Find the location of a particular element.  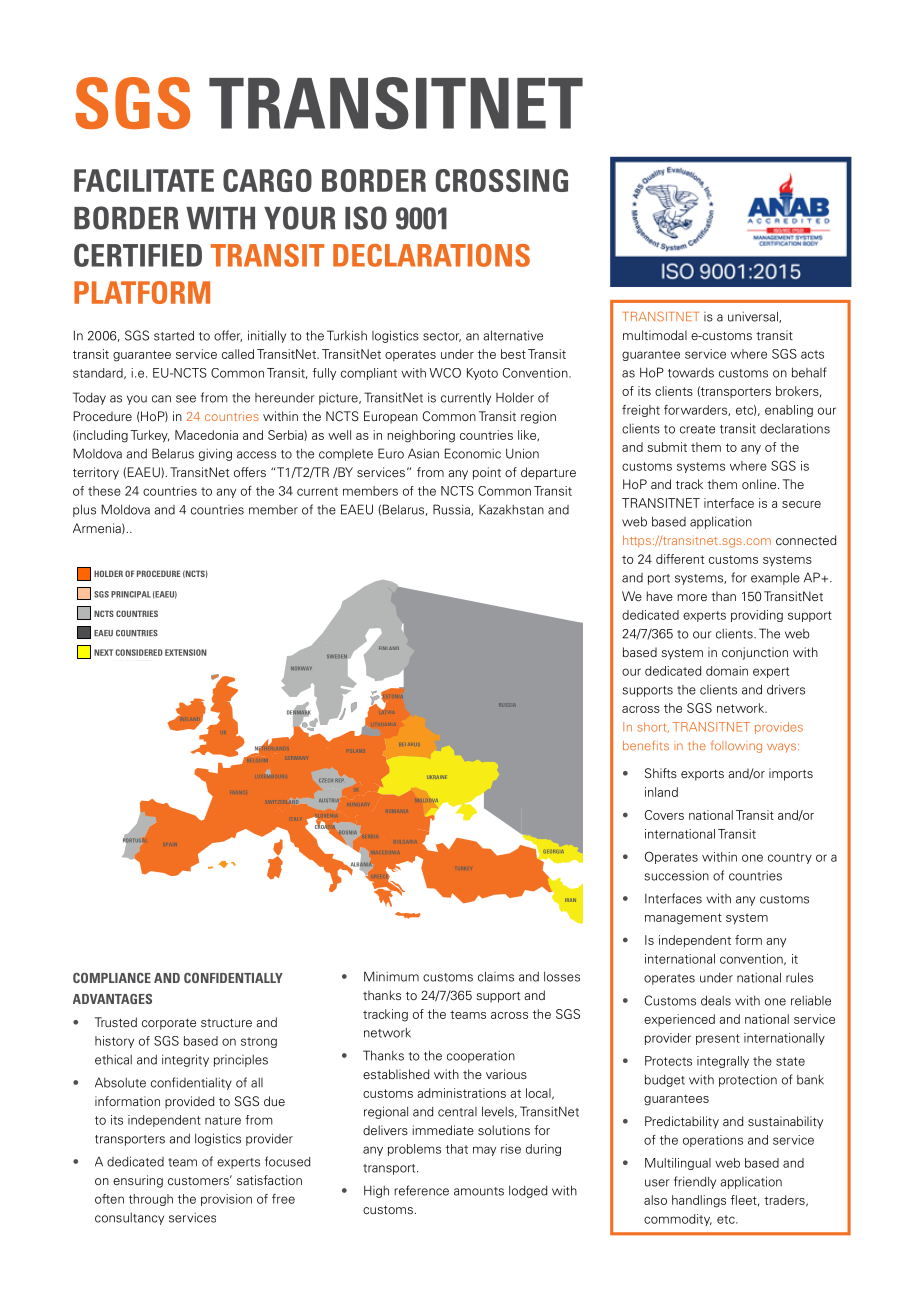

through is located at coordinates (151, 1200).
